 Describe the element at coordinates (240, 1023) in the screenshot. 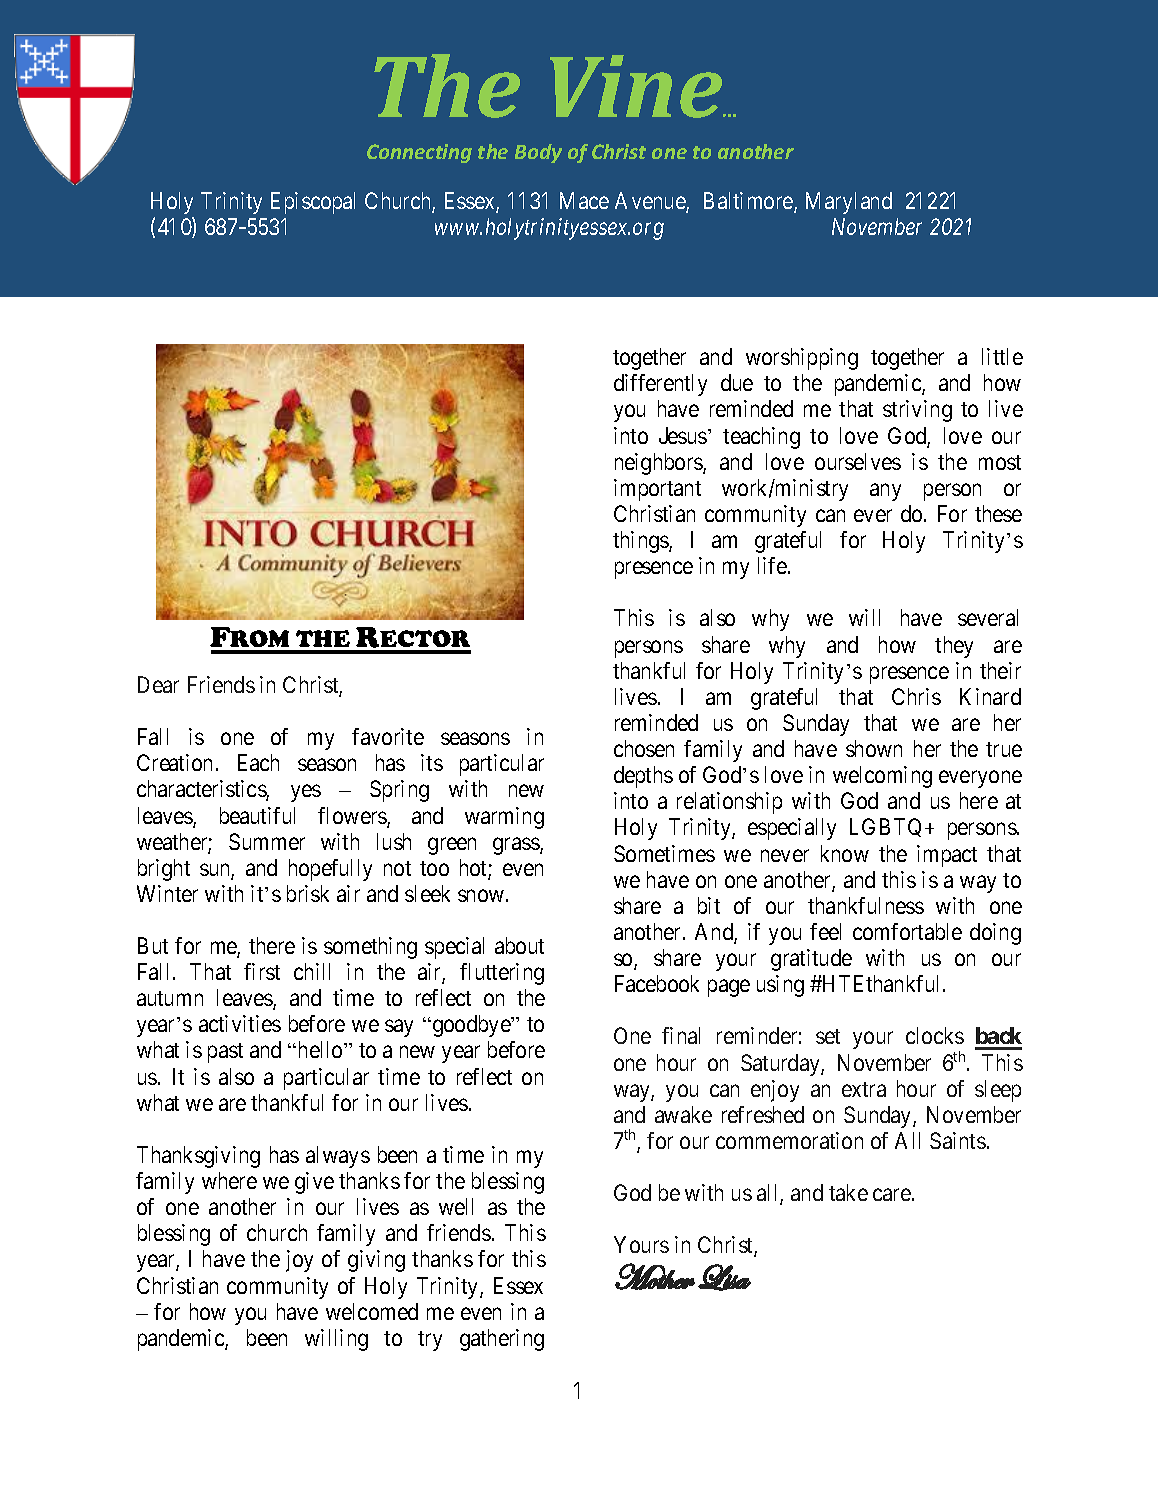

I see `activities` at that location.
